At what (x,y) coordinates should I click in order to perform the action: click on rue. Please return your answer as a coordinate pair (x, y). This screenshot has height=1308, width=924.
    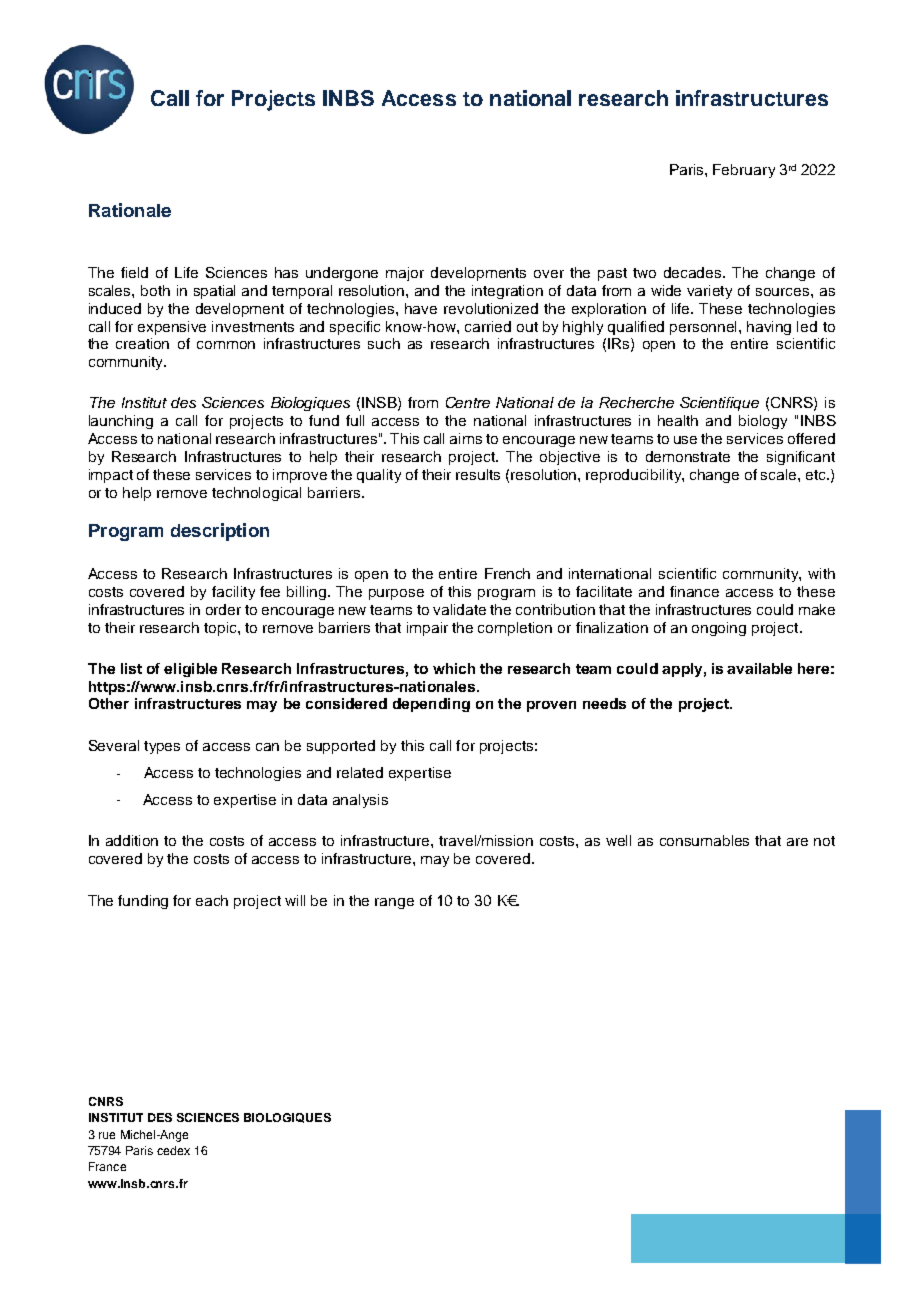
    Looking at the image, I should click on (107, 1135).
